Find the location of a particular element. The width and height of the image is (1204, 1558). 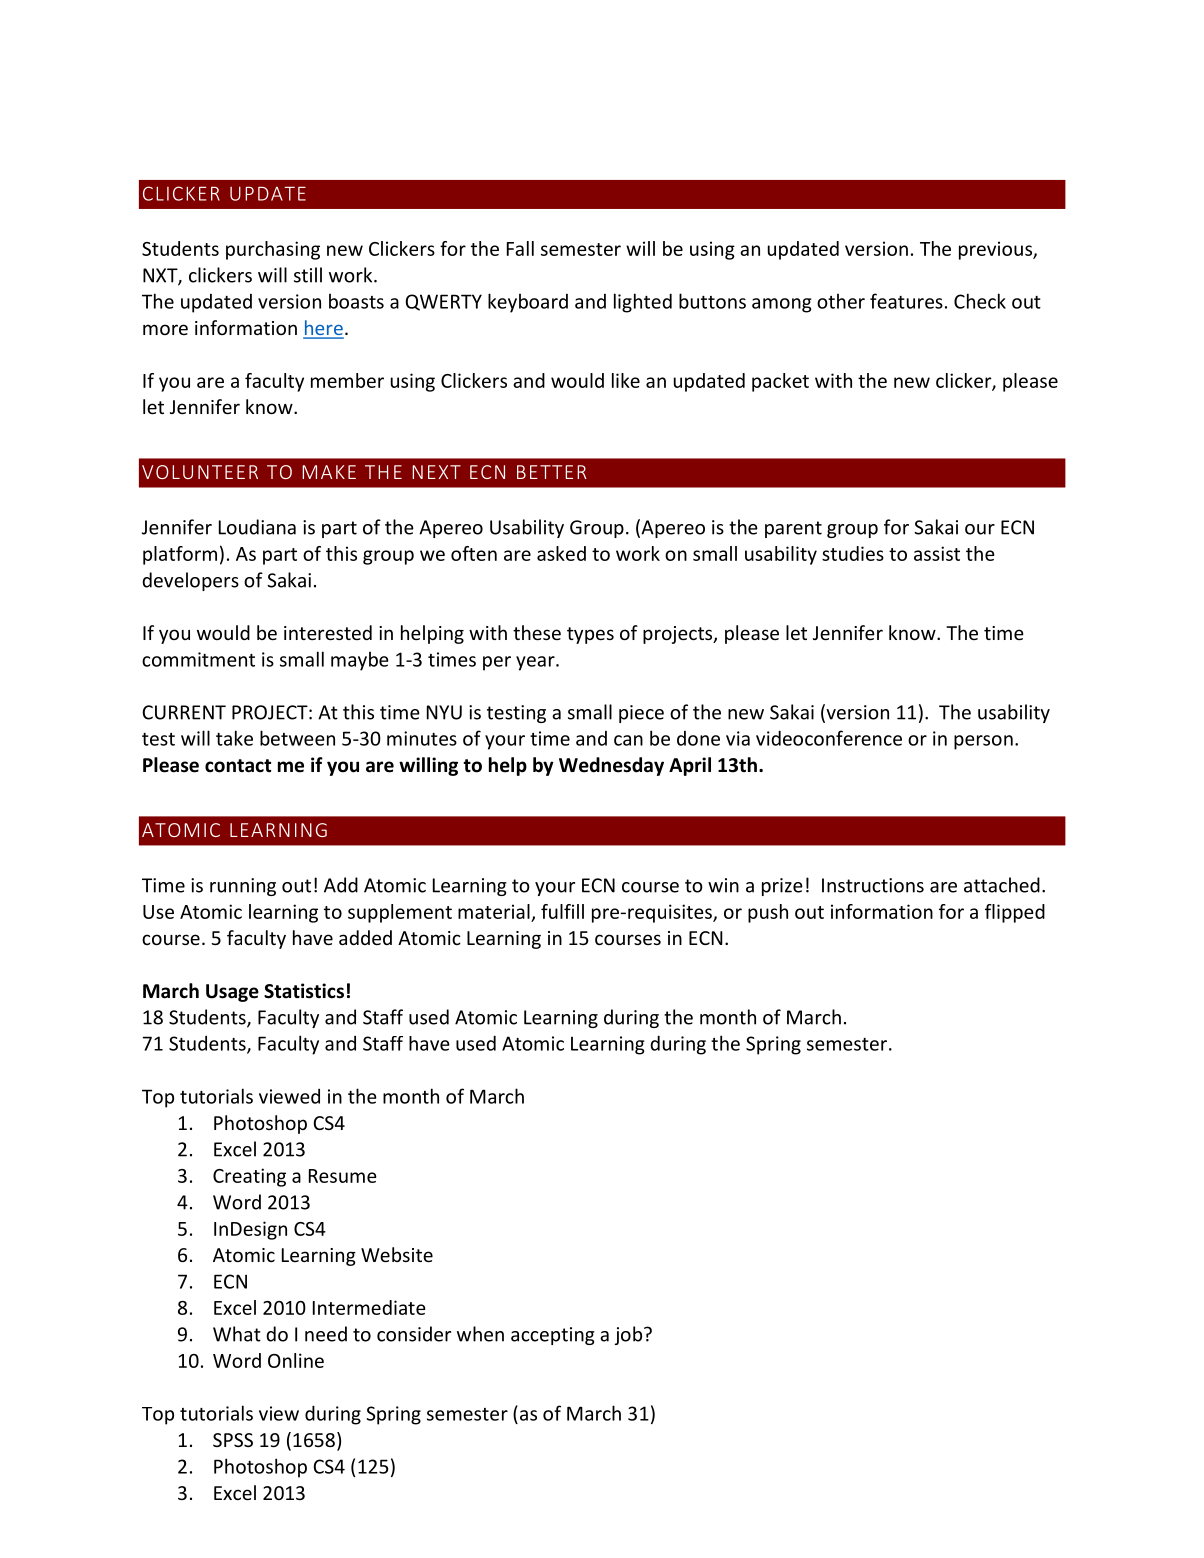

lighted is located at coordinates (643, 303).
